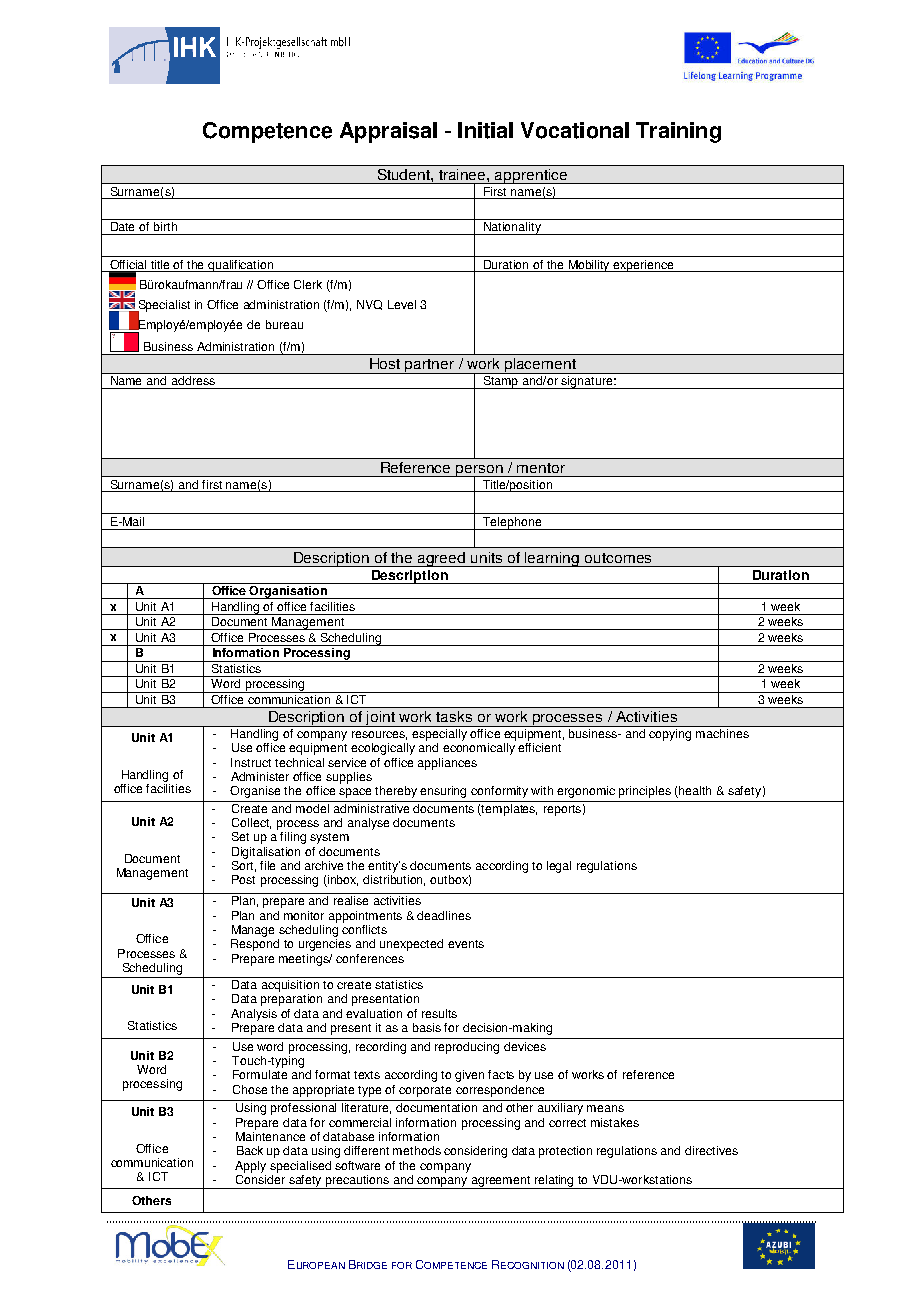 This screenshot has width=924, height=1308. Describe the element at coordinates (250, 1150) in the screenshot. I see `Back` at that location.
